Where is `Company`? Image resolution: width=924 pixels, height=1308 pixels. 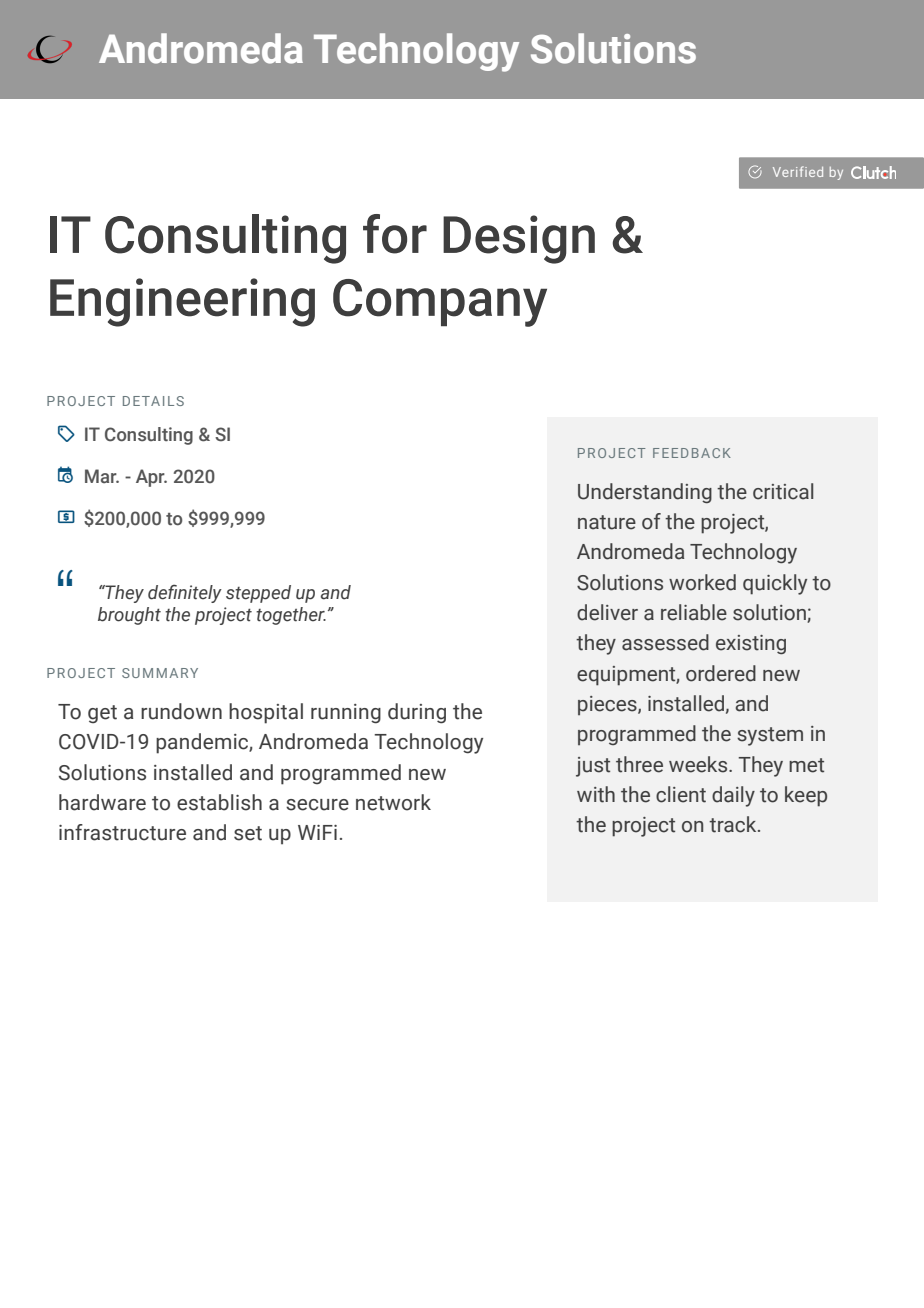 Company is located at coordinates (440, 303).
